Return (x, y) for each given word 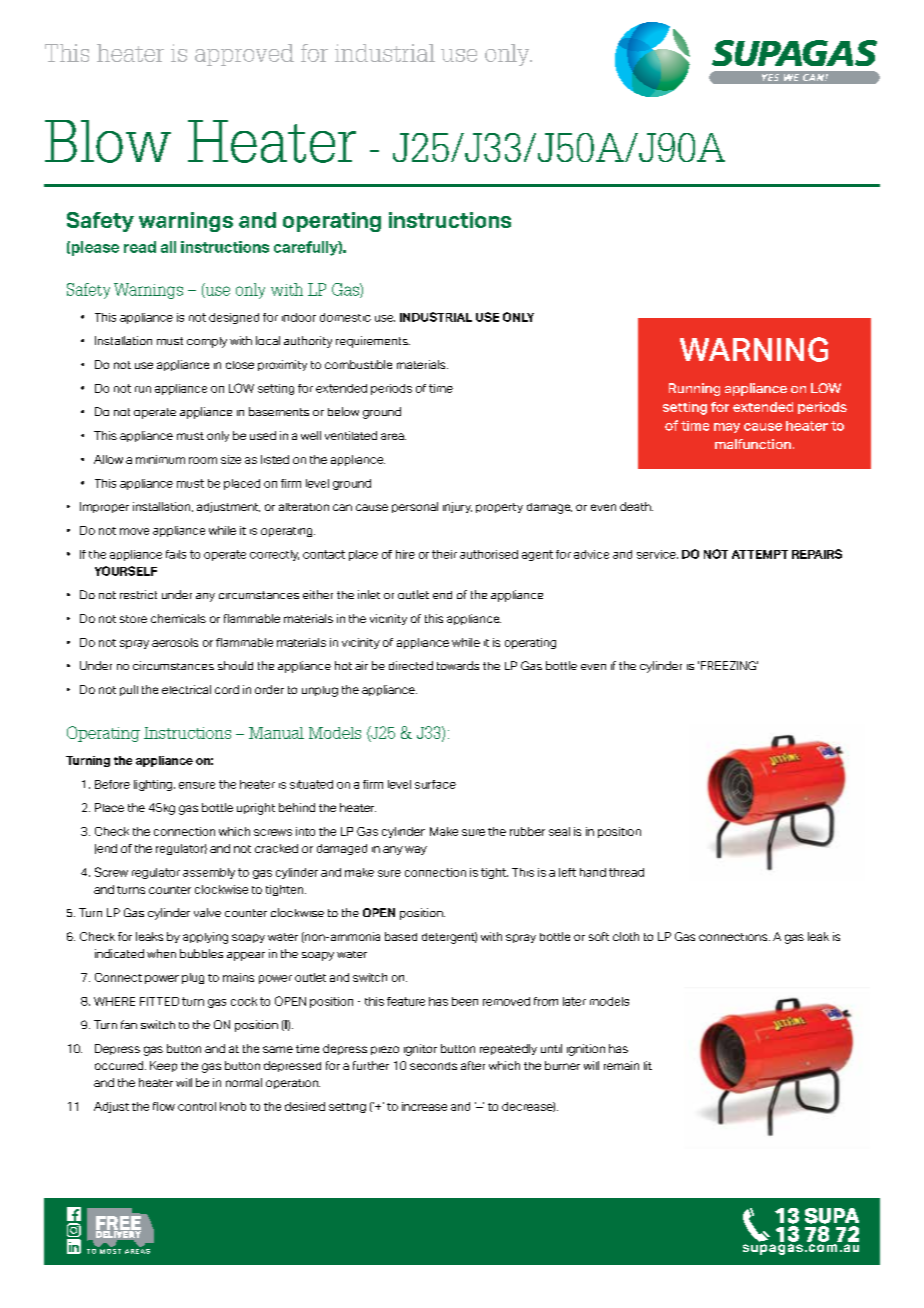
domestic (345, 317)
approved (244, 55)
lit (648, 1065)
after (473, 1065)
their (444, 554)
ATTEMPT (760, 554)
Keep (163, 1066)
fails (176, 554)
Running (694, 389)
